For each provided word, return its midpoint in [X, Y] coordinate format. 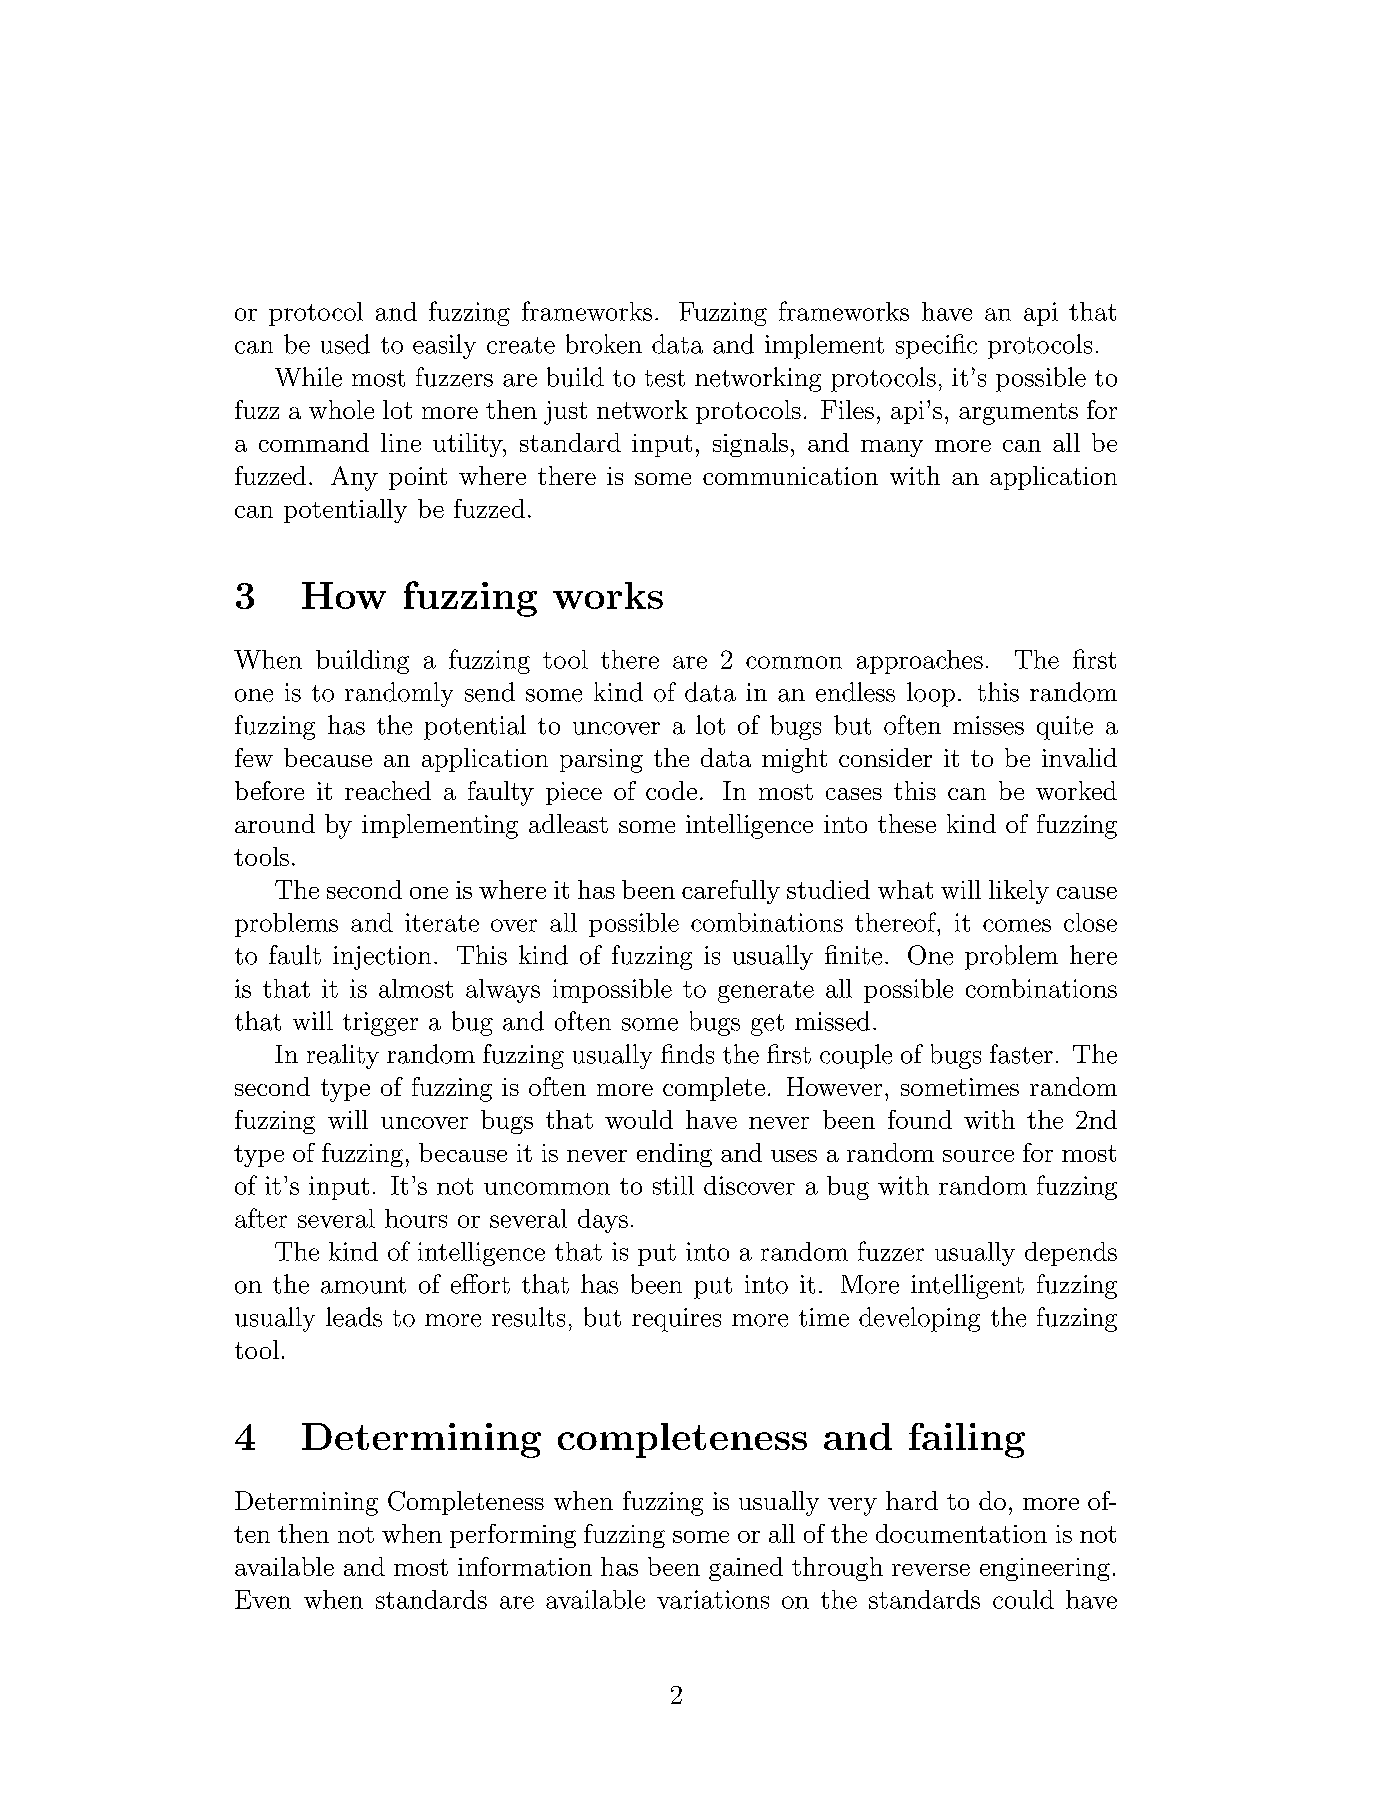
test [665, 378]
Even [263, 1599]
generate [766, 992]
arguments [1018, 414]
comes [1017, 925]
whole [341, 409]
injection [382, 958]
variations [713, 1599]
